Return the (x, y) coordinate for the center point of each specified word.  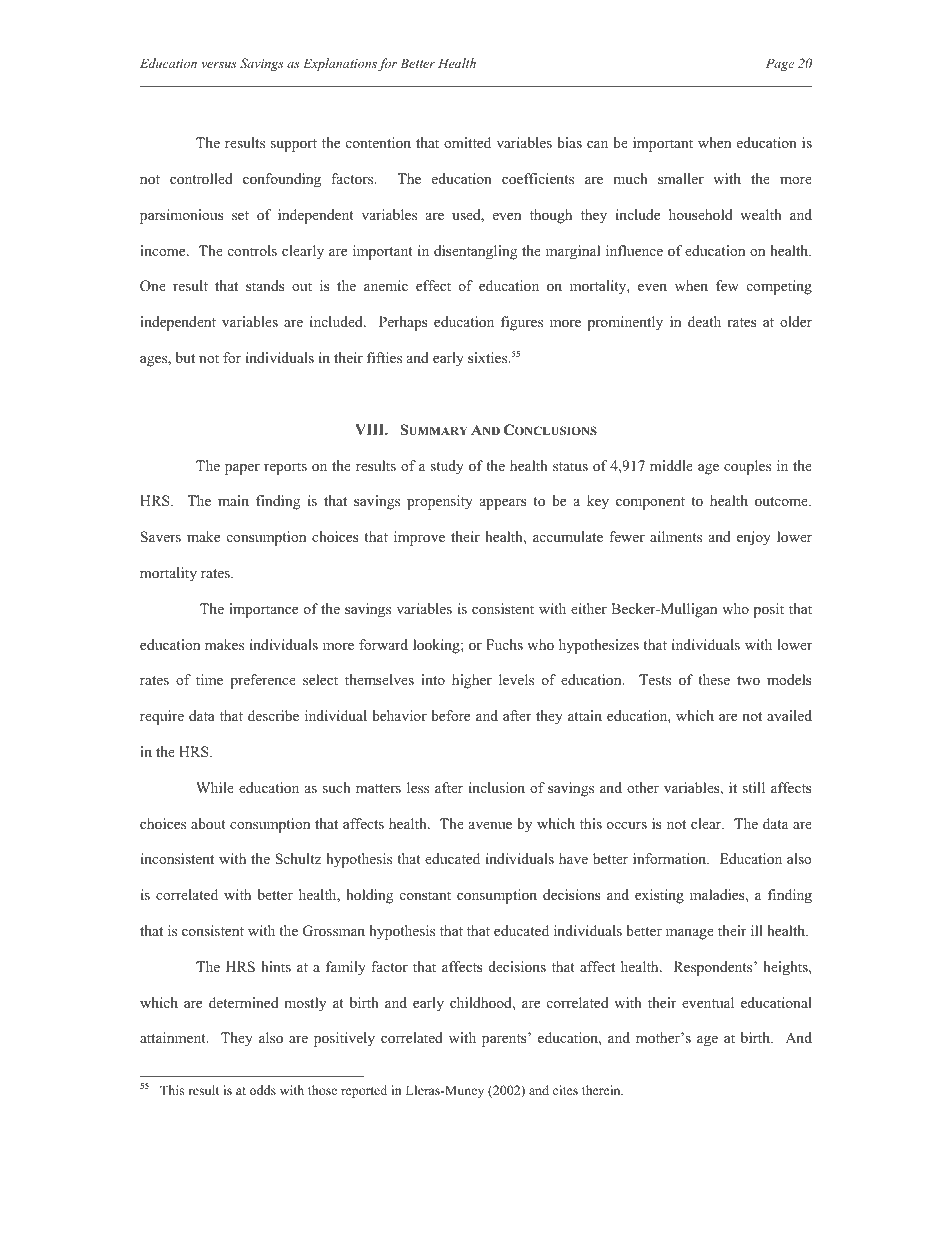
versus (218, 65)
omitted (467, 142)
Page (780, 64)
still (754, 787)
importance (263, 610)
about (208, 823)
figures (522, 323)
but (185, 357)
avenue (490, 825)
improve (419, 538)
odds (263, 1090)
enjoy (754, 538)
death (704, 321)
